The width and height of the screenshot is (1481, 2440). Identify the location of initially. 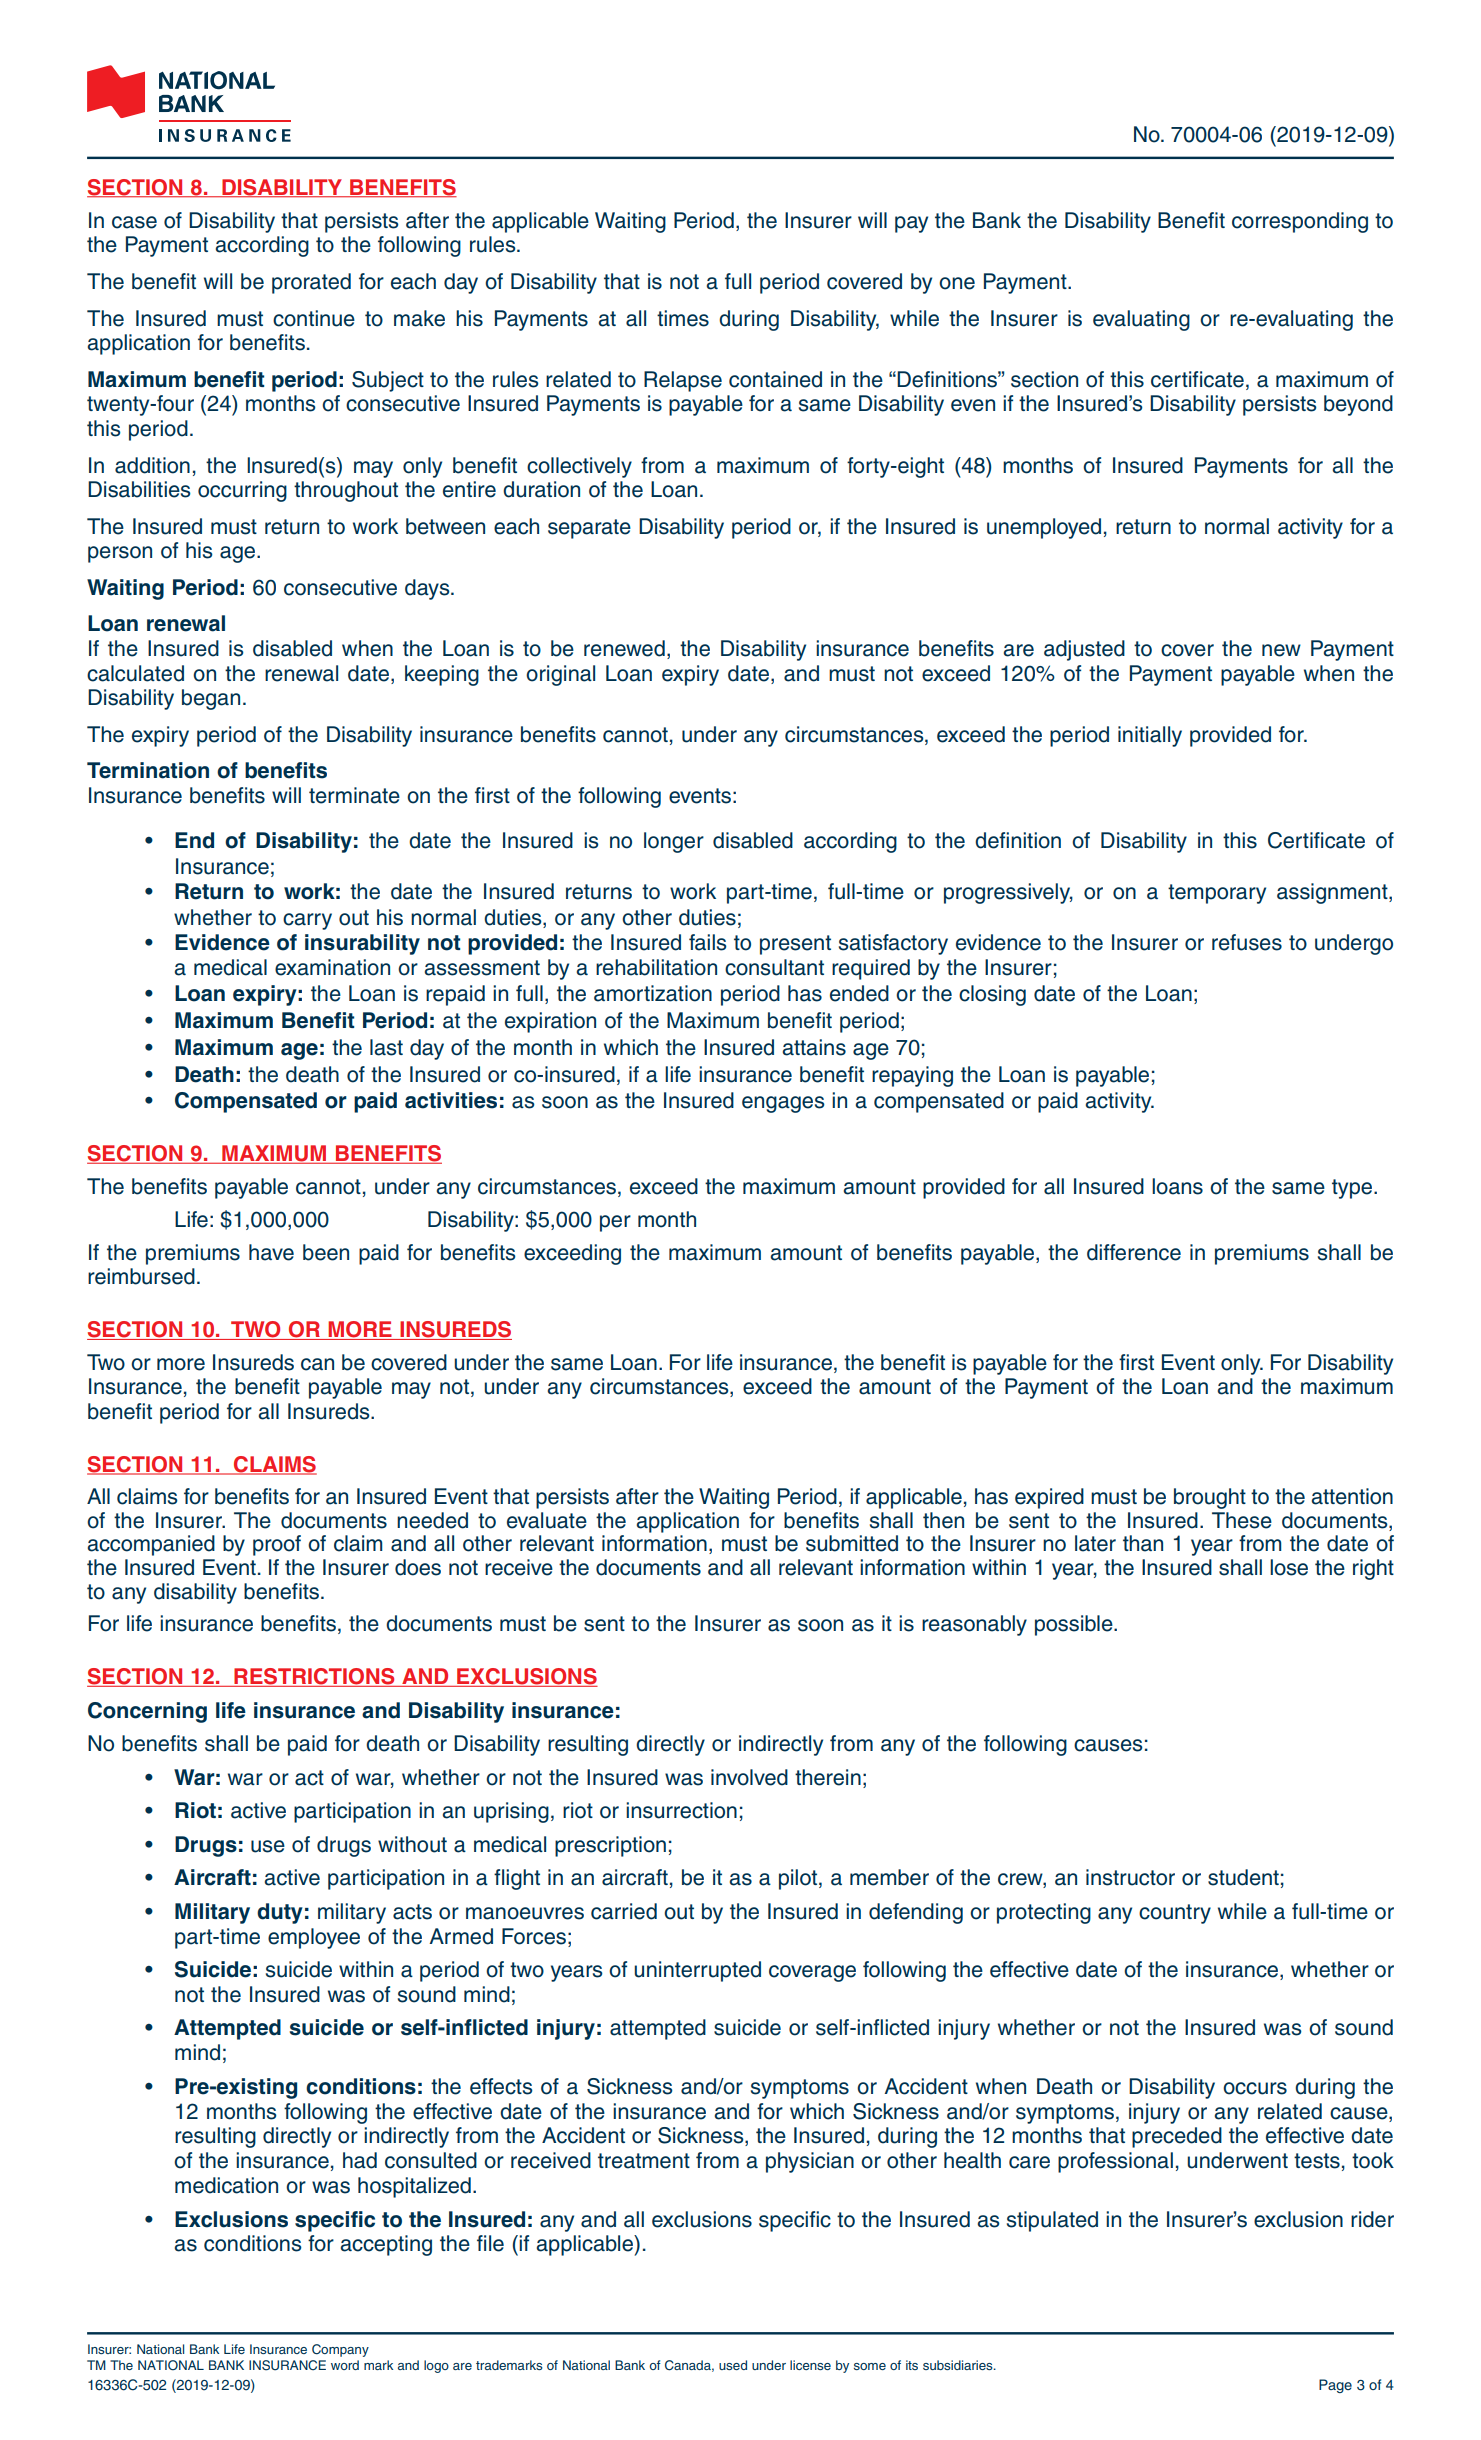
(1150, 736).
